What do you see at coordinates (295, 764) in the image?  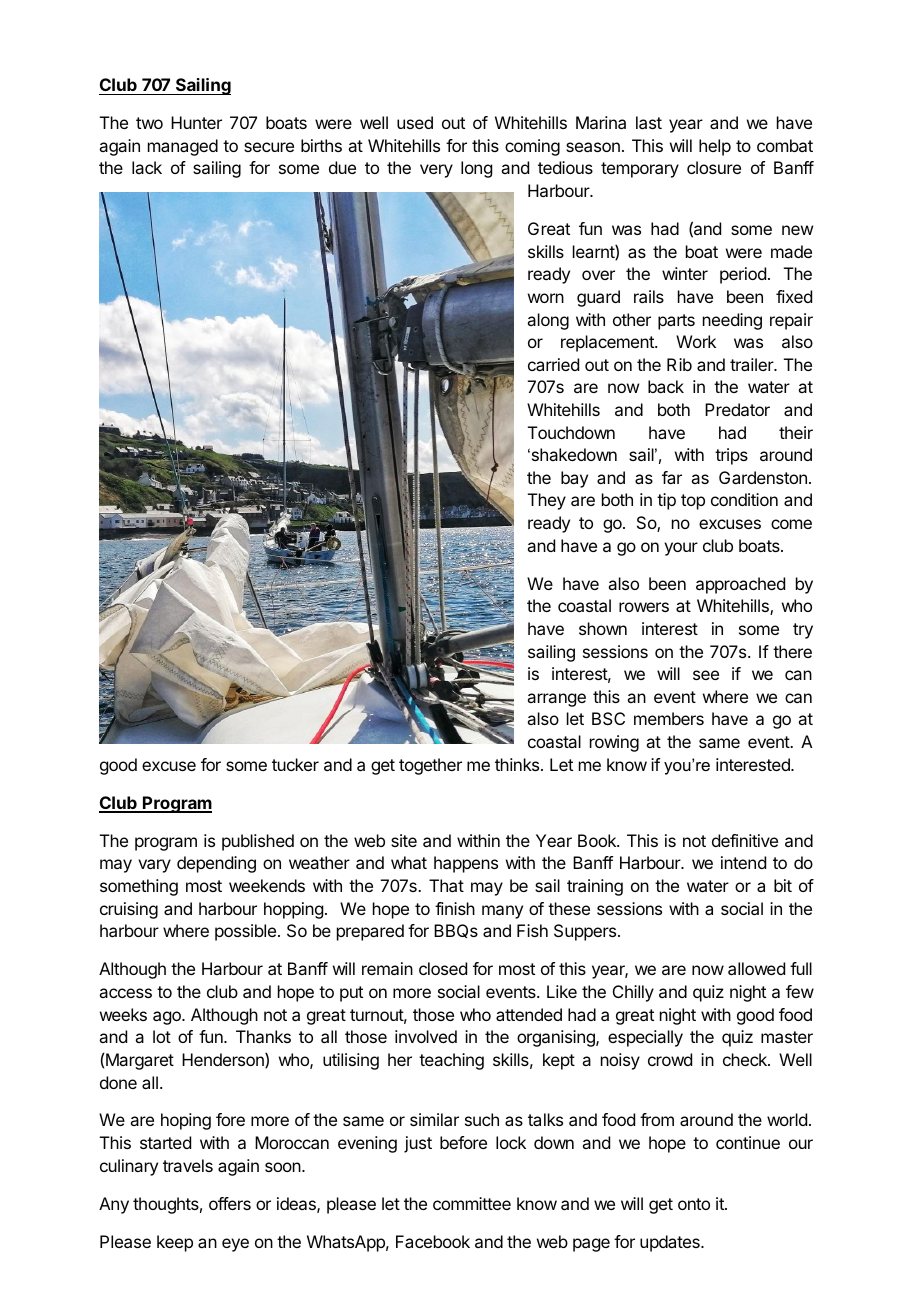 I see `tucker` at bounding box center [295, 764].
